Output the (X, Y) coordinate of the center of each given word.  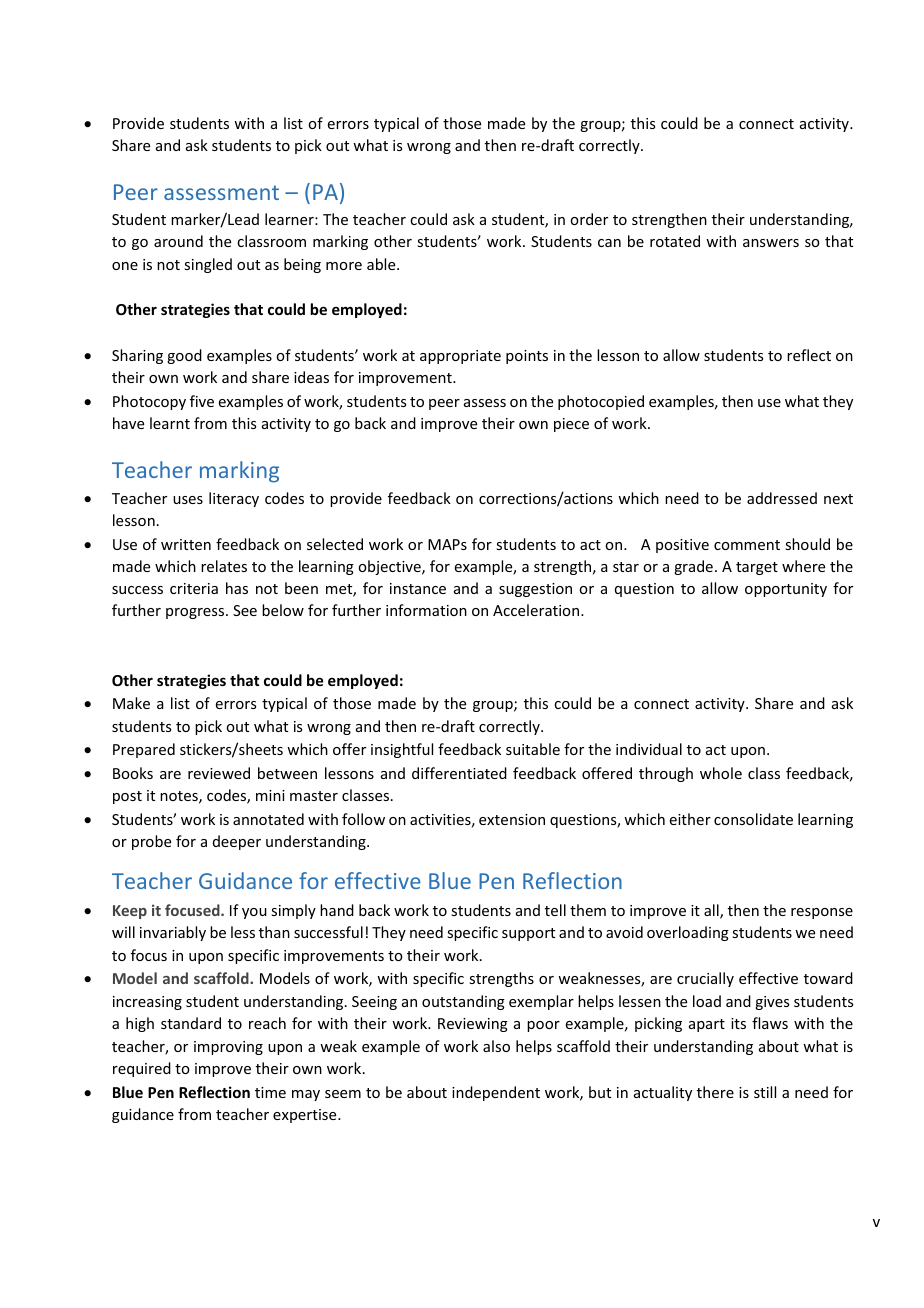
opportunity (786, 590)
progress (196, 613)
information (426, 610)
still (765, 1092)
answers (771, 243)
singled (208, 265)
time (270, 1092)
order (589, 219)
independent (496, 1093)
